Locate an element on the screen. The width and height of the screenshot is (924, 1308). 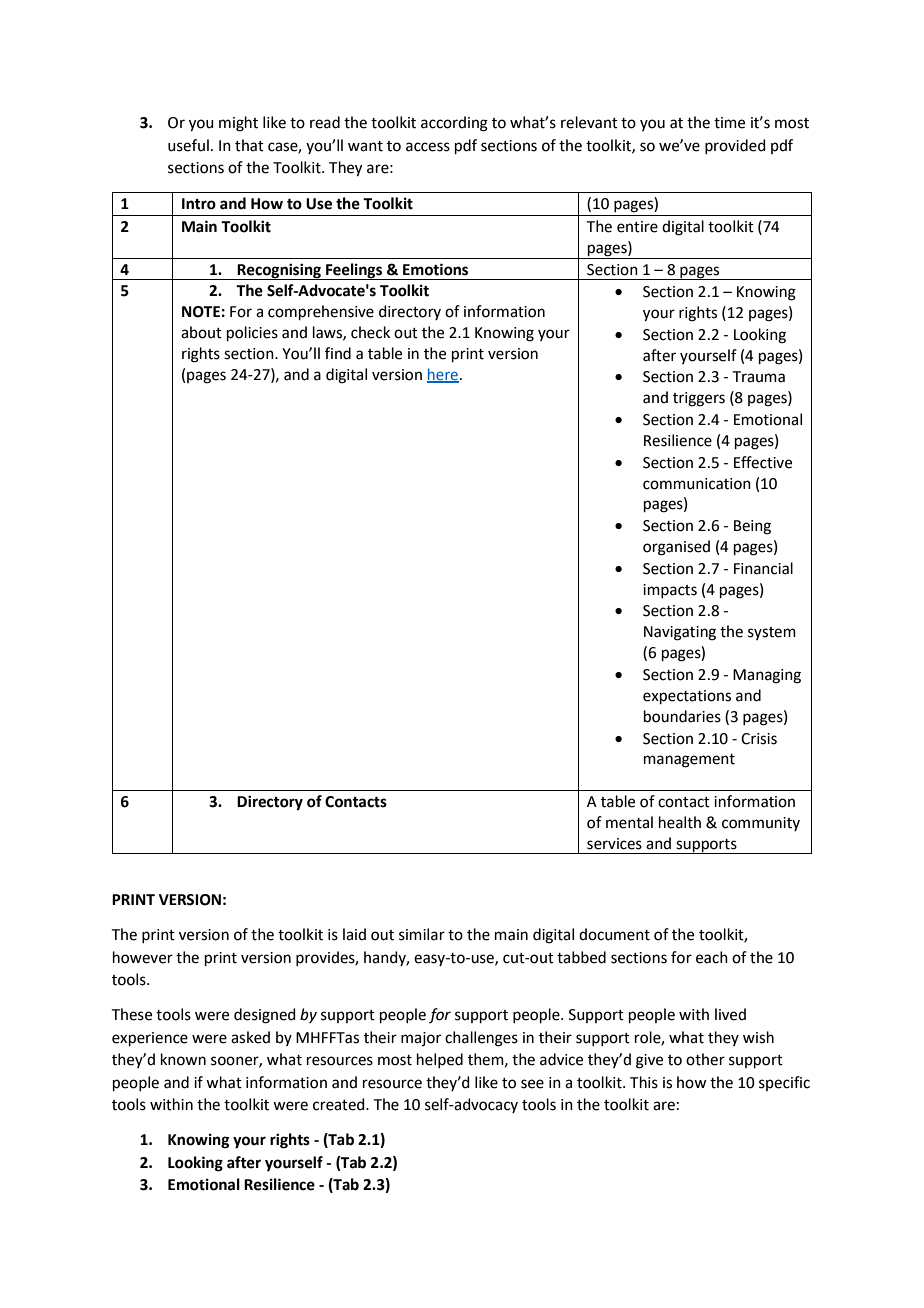
impacts is located at coordinates (670, 591).
